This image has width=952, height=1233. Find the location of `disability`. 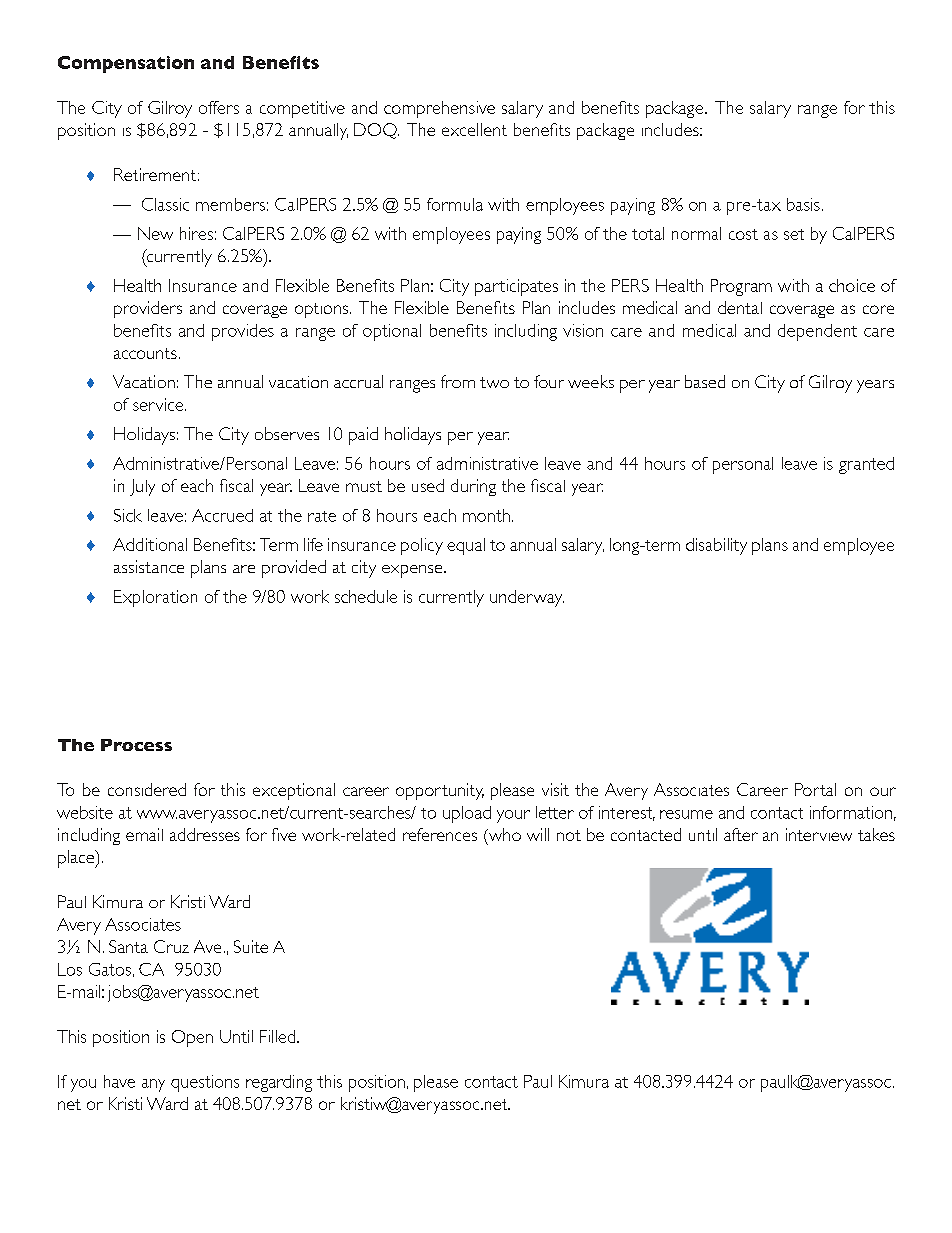

disability is located at coordinates (716, 546).
